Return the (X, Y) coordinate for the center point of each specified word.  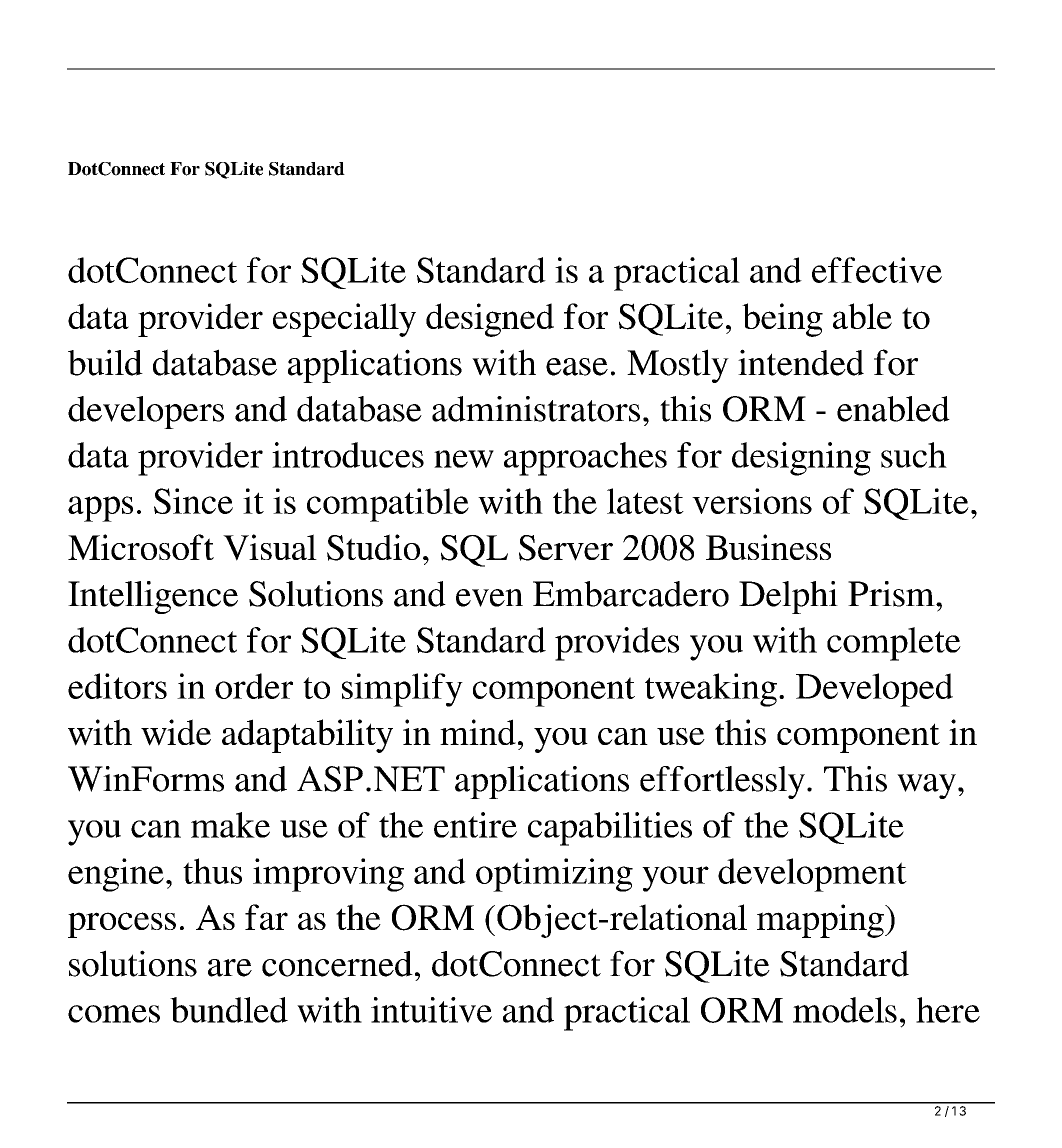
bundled (229, 1010)
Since (193, 501)
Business (768, 547)
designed (490, 320)
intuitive (431, 1010)
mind (478, 732)
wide (176, 732)
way (926, 786)
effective (877, 270)
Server (566, 548)
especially (344, 320)
